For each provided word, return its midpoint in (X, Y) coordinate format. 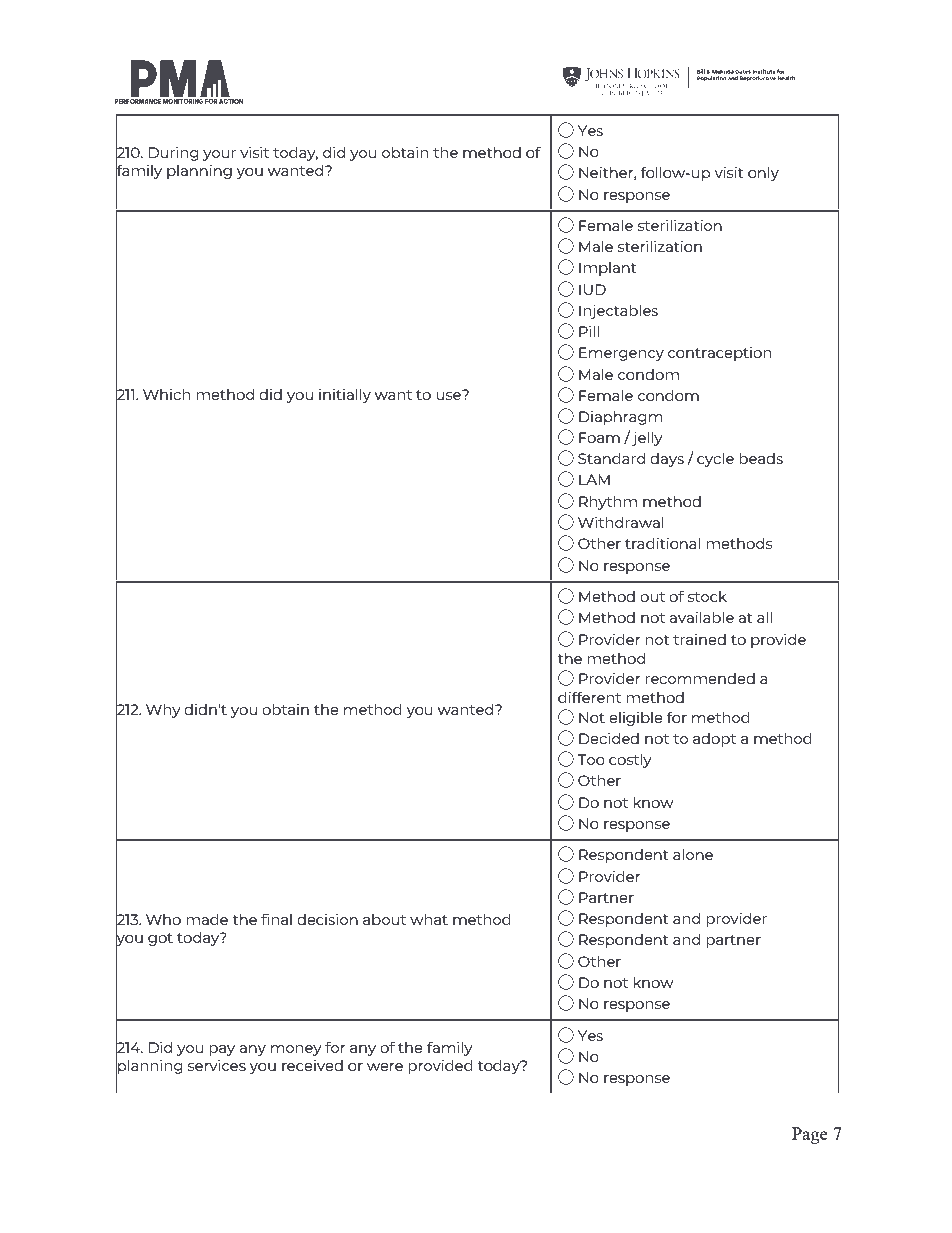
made (207, 919)
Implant (607, 269)
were (385, 1067)
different (589, 697)
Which (166, 394)
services (217, 1065)
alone (693, 854)
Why (163, 711)
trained (699, 639)
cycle (715, 460)
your (219, 155)
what (429, 919)
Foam (599, 437)
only (763, 174)
